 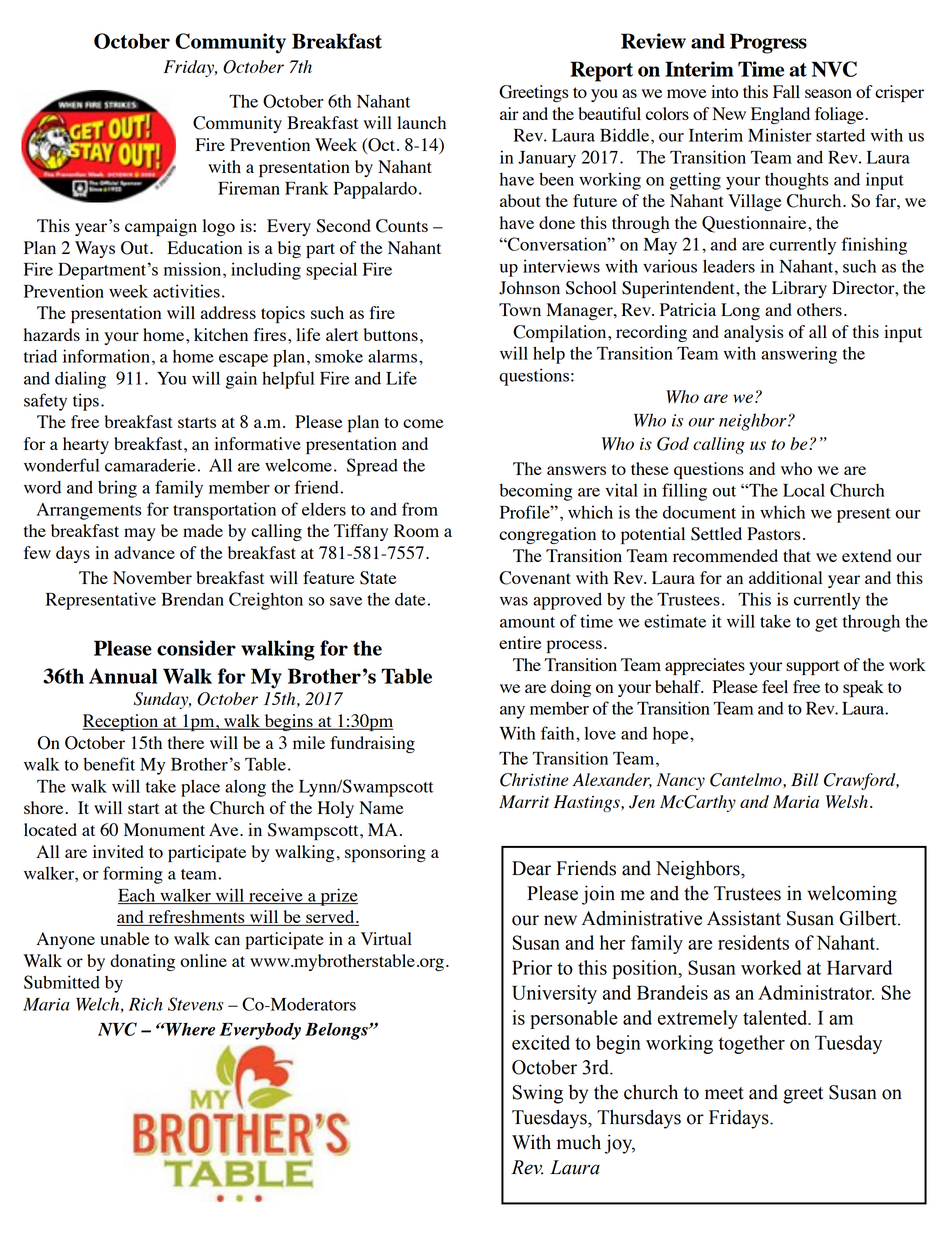 What do you see at coordinates (799, 355) in the screenshot?
I see `answering` at bounding box center [799, 355].
